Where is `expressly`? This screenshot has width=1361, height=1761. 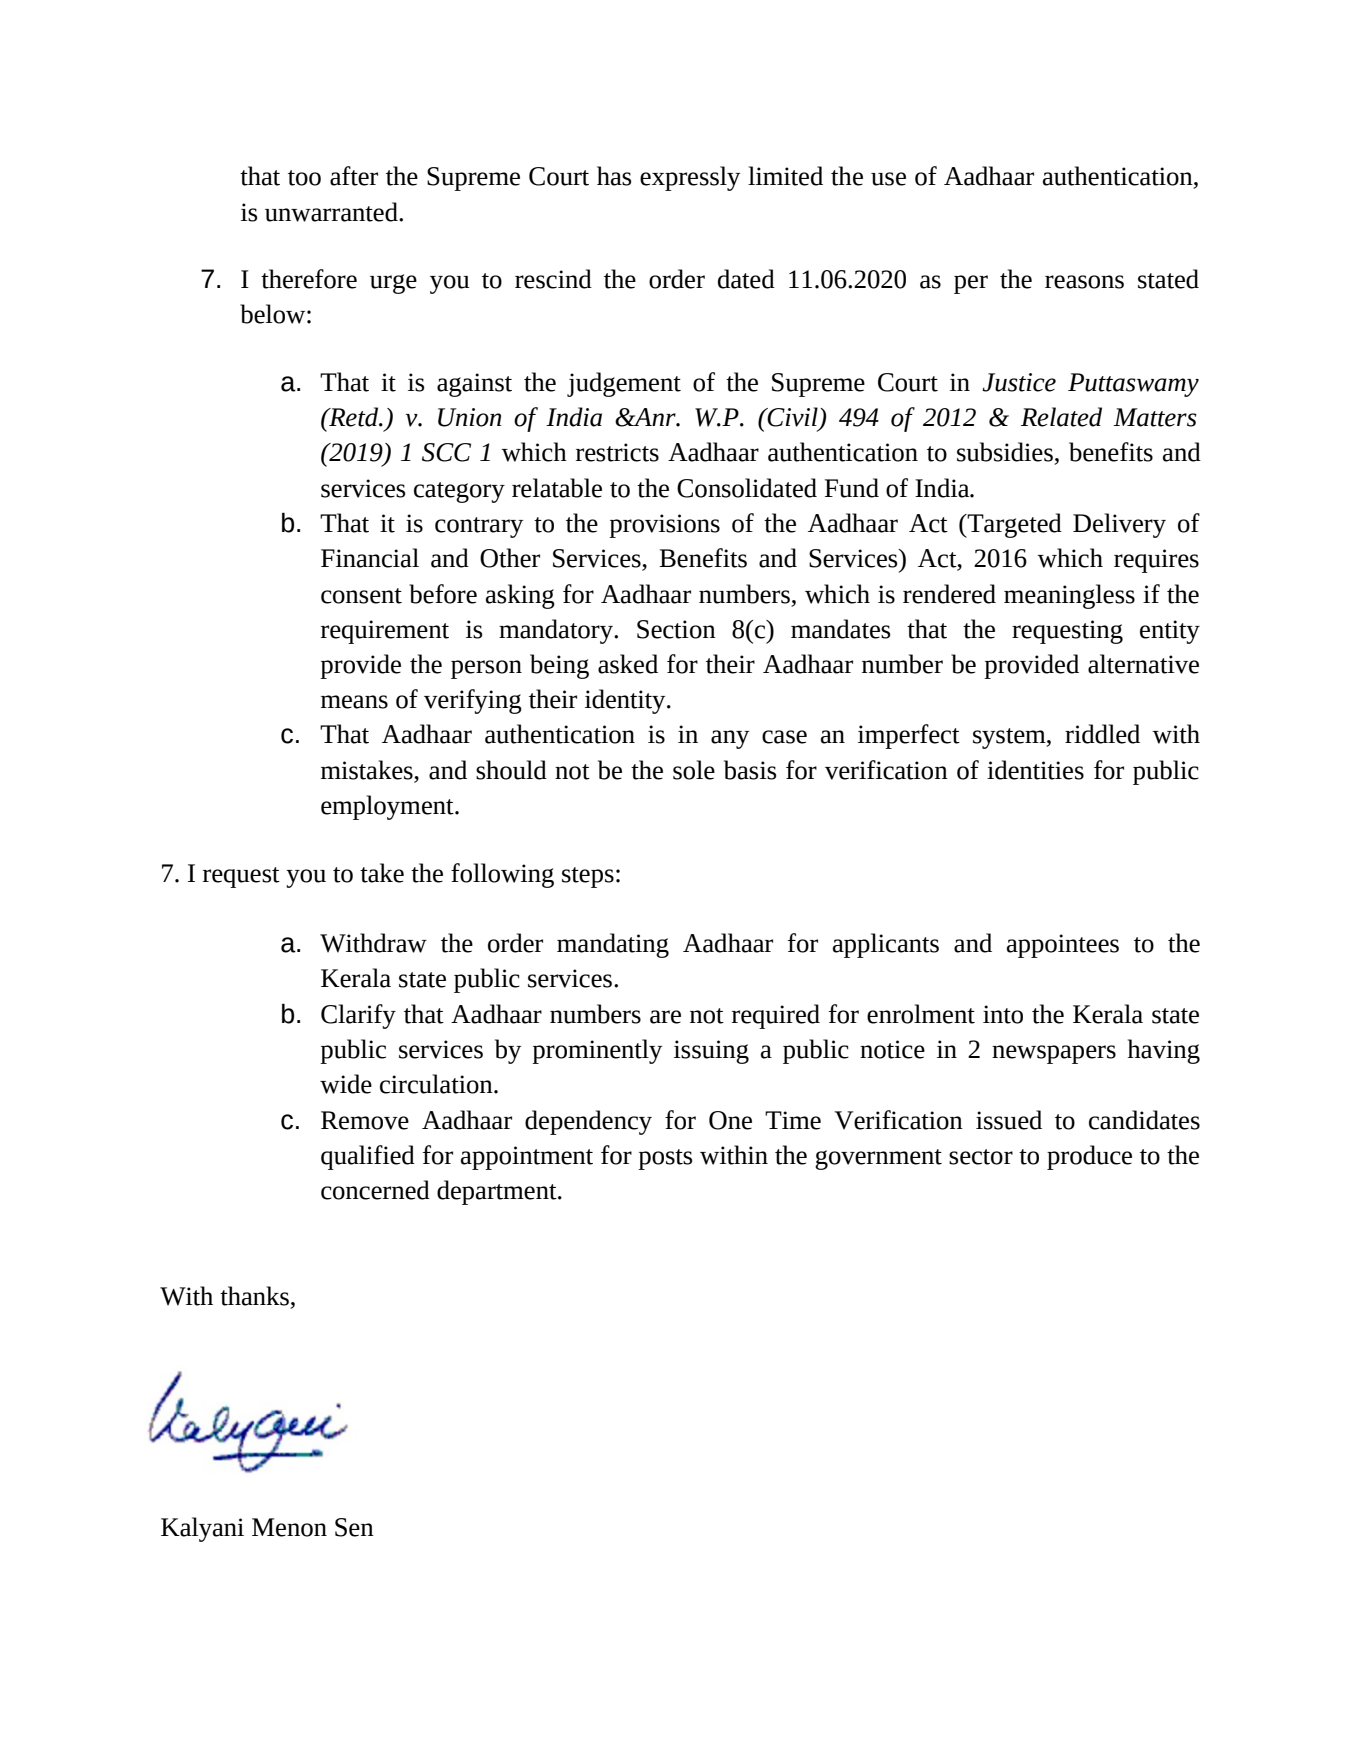
expressly is located at coordinates (690, 178).
